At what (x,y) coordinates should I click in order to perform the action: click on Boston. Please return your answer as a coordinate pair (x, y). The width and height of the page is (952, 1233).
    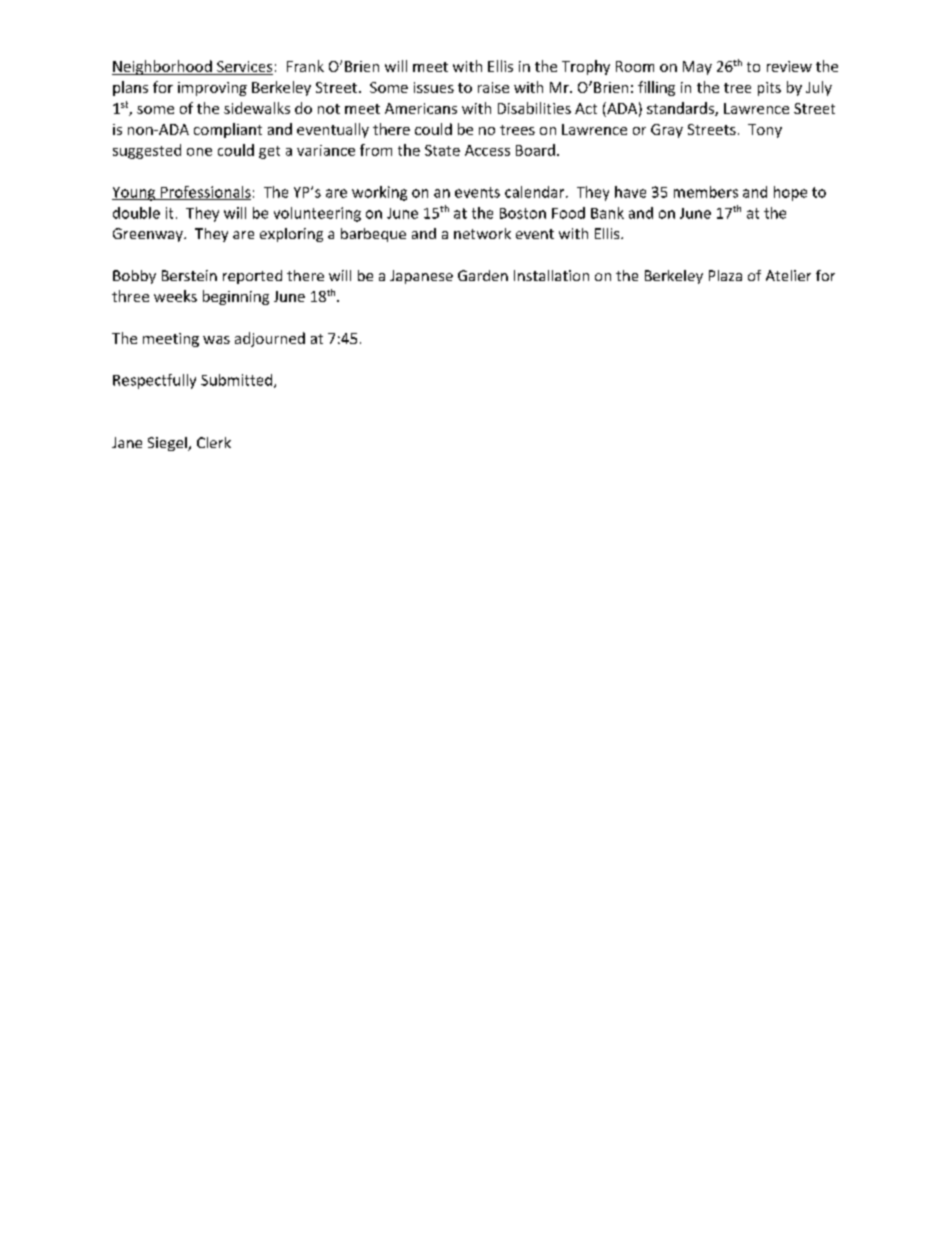
    Looking at the image, I should click on (523, 213).
